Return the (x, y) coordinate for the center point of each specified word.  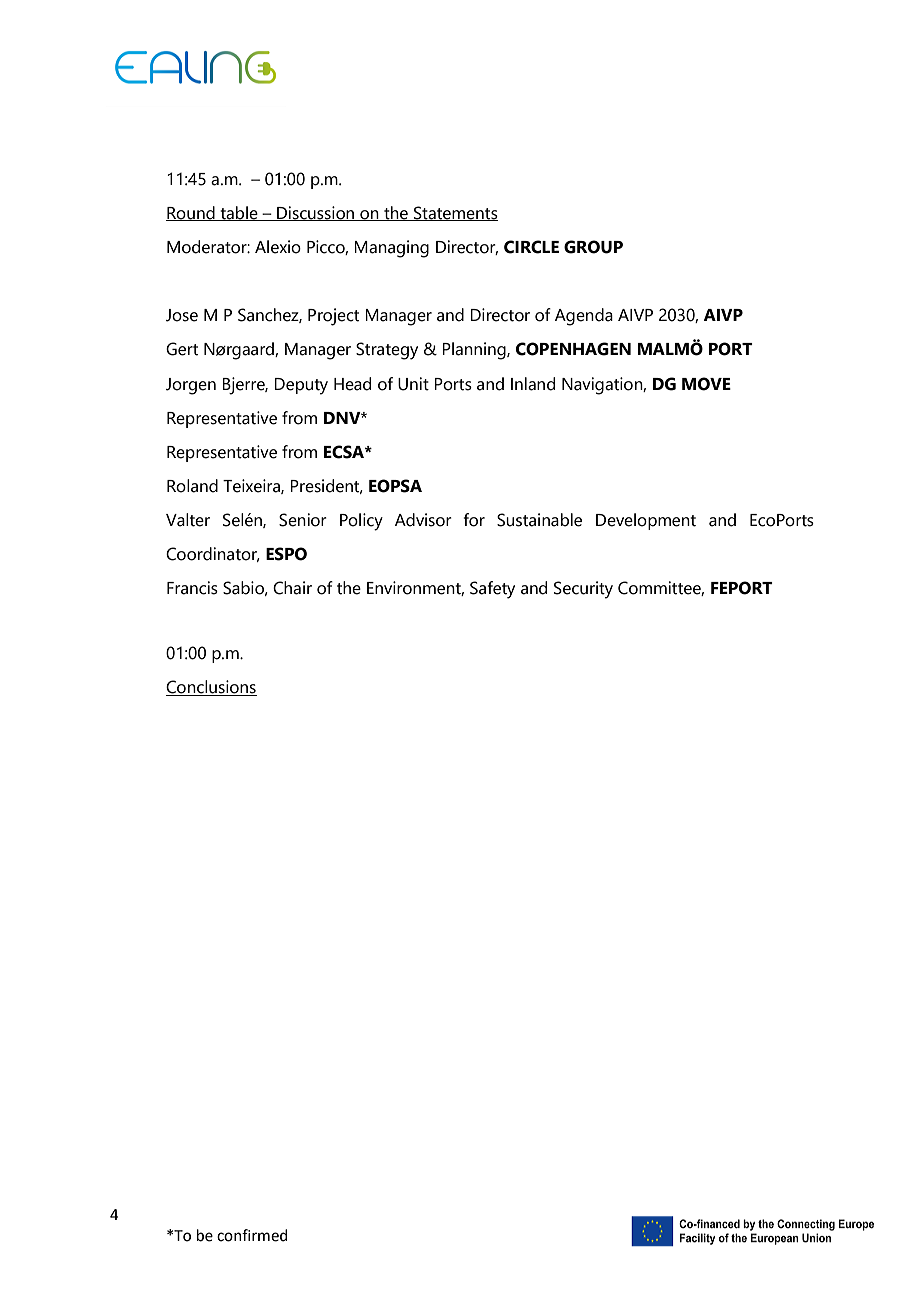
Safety (492, 590)
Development (646, 521)
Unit (413, 384)
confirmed (252, 1235)
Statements (455, 213)
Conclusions (211, 688)
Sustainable (539, 520)
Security (583, 590)
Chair (292, 588)
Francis (192, 588)
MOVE (706, 384)
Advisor (423, 520)
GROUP (593, 247)
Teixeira (252, 486)
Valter (188, 520)
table (239, 213)
